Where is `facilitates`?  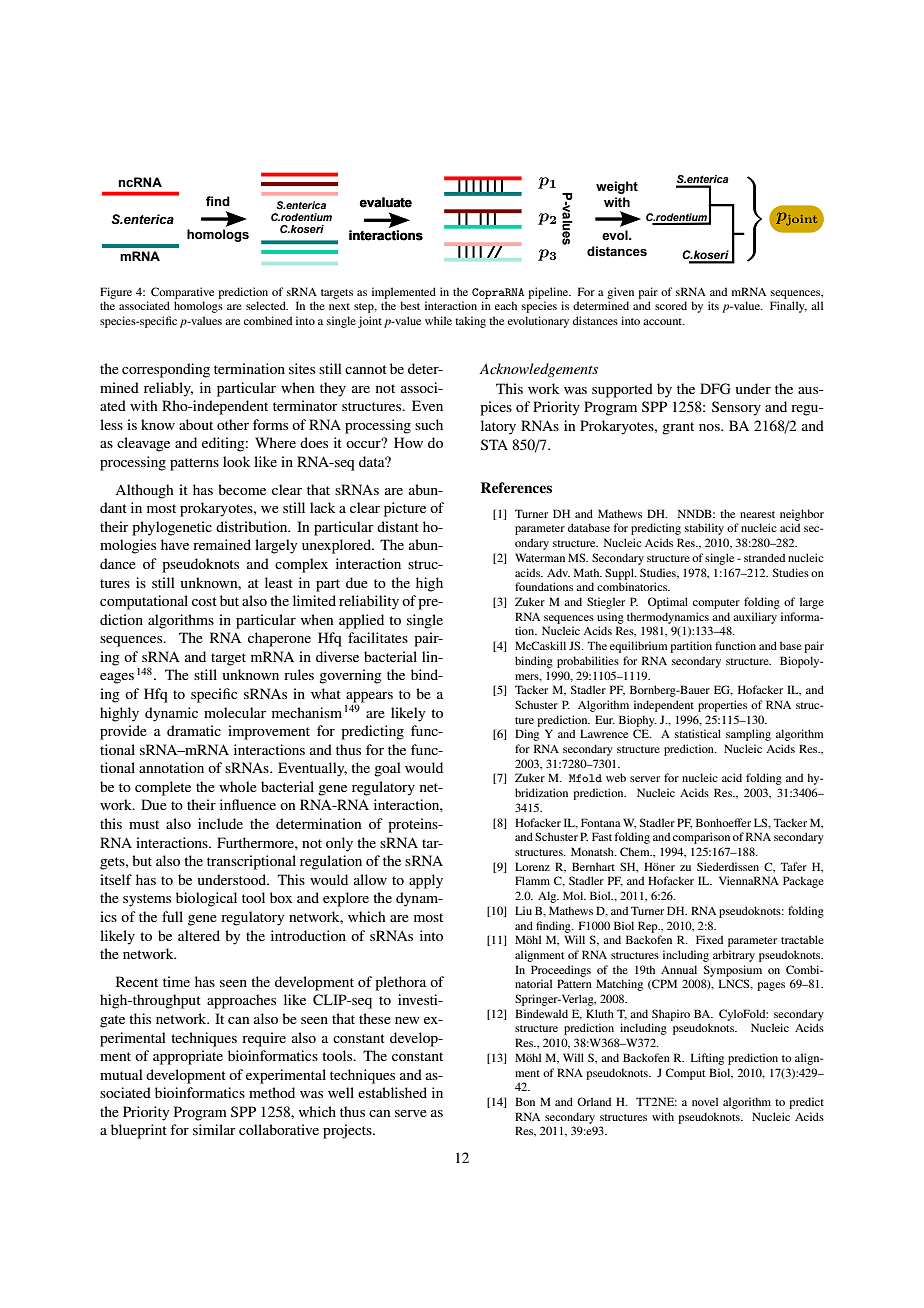 facilitates is located at coordinates (378, 637).
